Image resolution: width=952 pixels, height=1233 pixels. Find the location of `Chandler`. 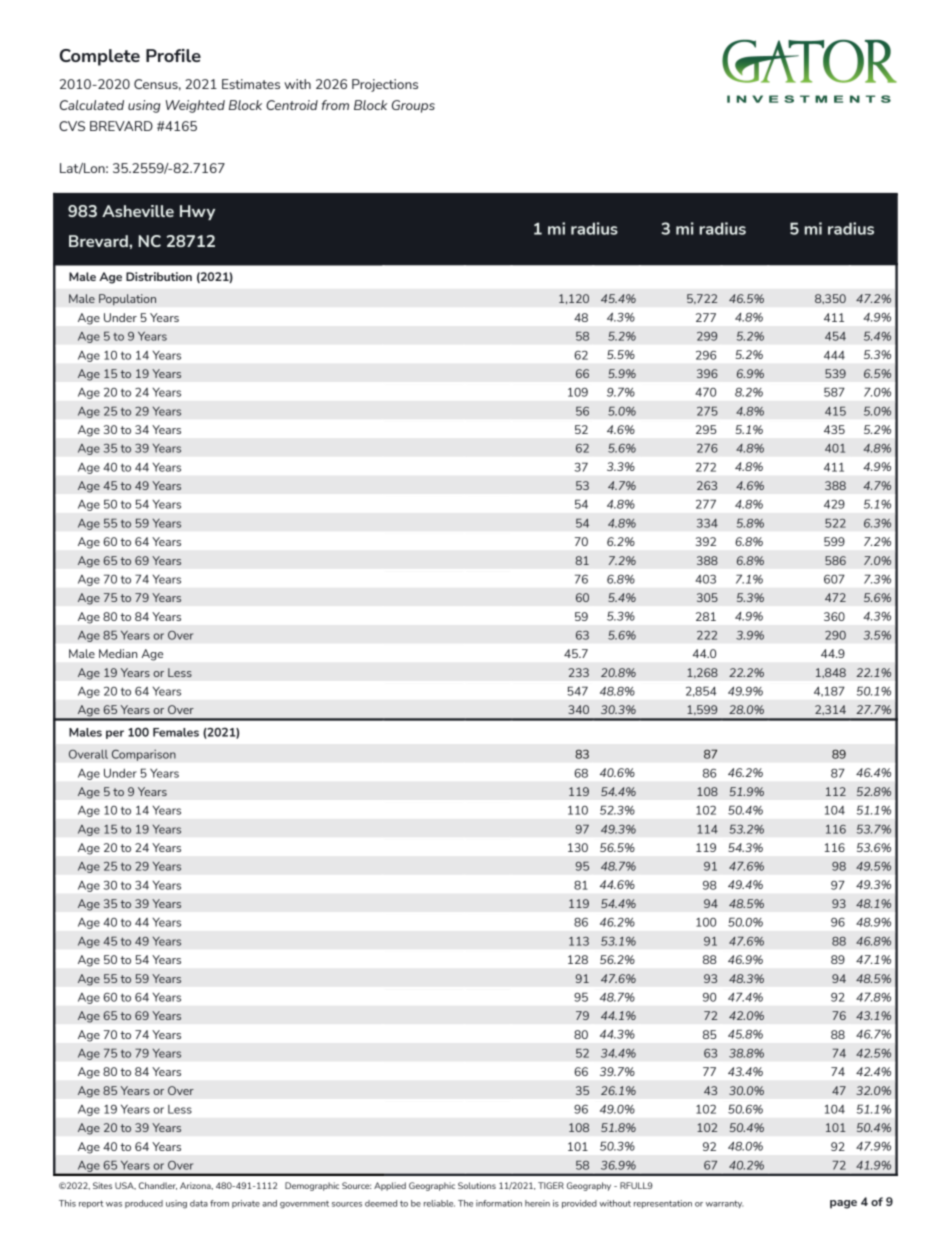

Chandler is located at coordinates (158, 1186).
